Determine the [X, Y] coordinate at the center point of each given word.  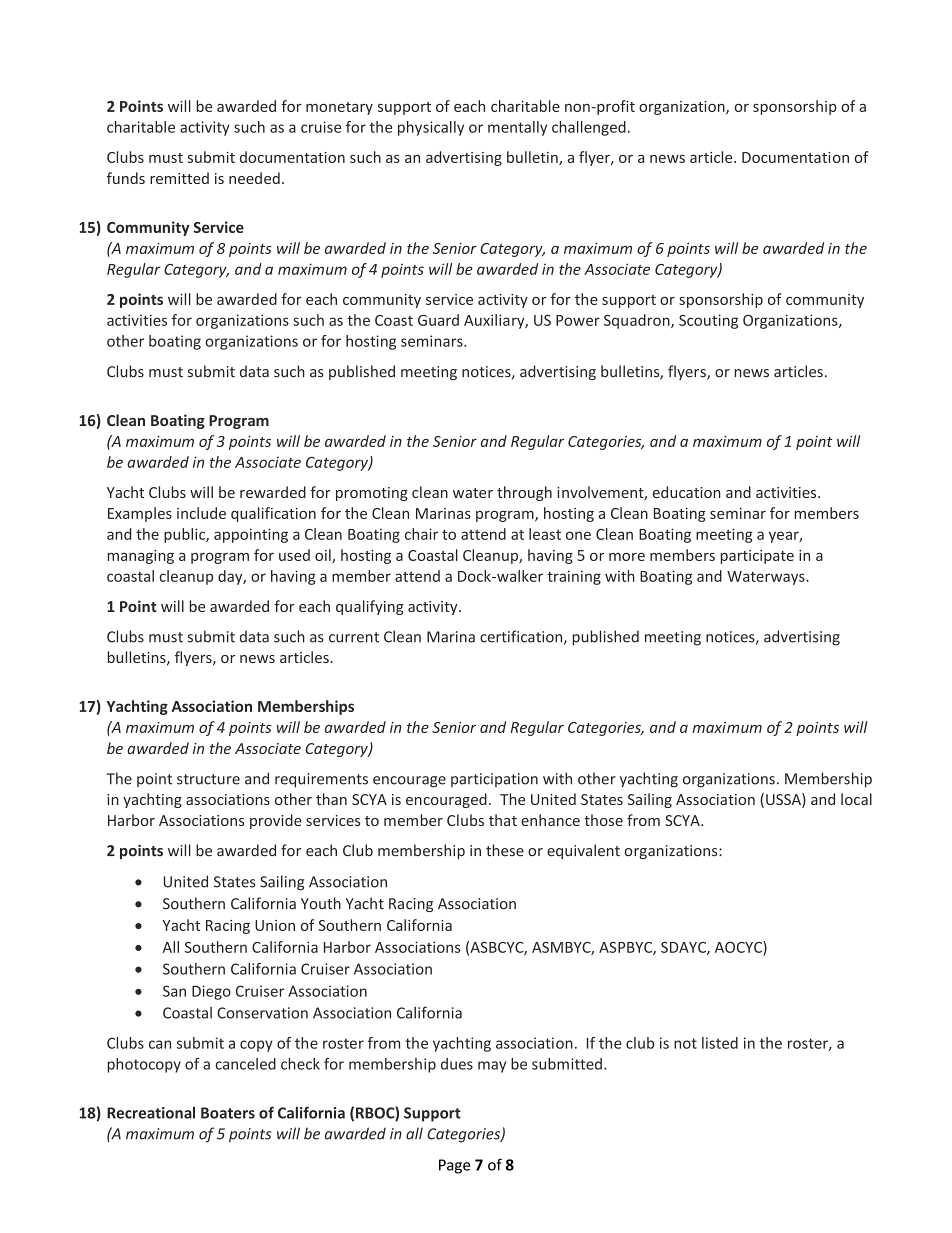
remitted [179, 178]
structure [208, 779]
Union [275, 925]
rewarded [273, 492]
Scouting [708, 321]
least [545, 534]
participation [494, 780]
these [505, 850]
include [201, 513]
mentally [517, 128]
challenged [589, 128]
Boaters [228, 1113]
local [856, 799]
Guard [438, 320]
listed [720, 1043]
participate [757, 557]
